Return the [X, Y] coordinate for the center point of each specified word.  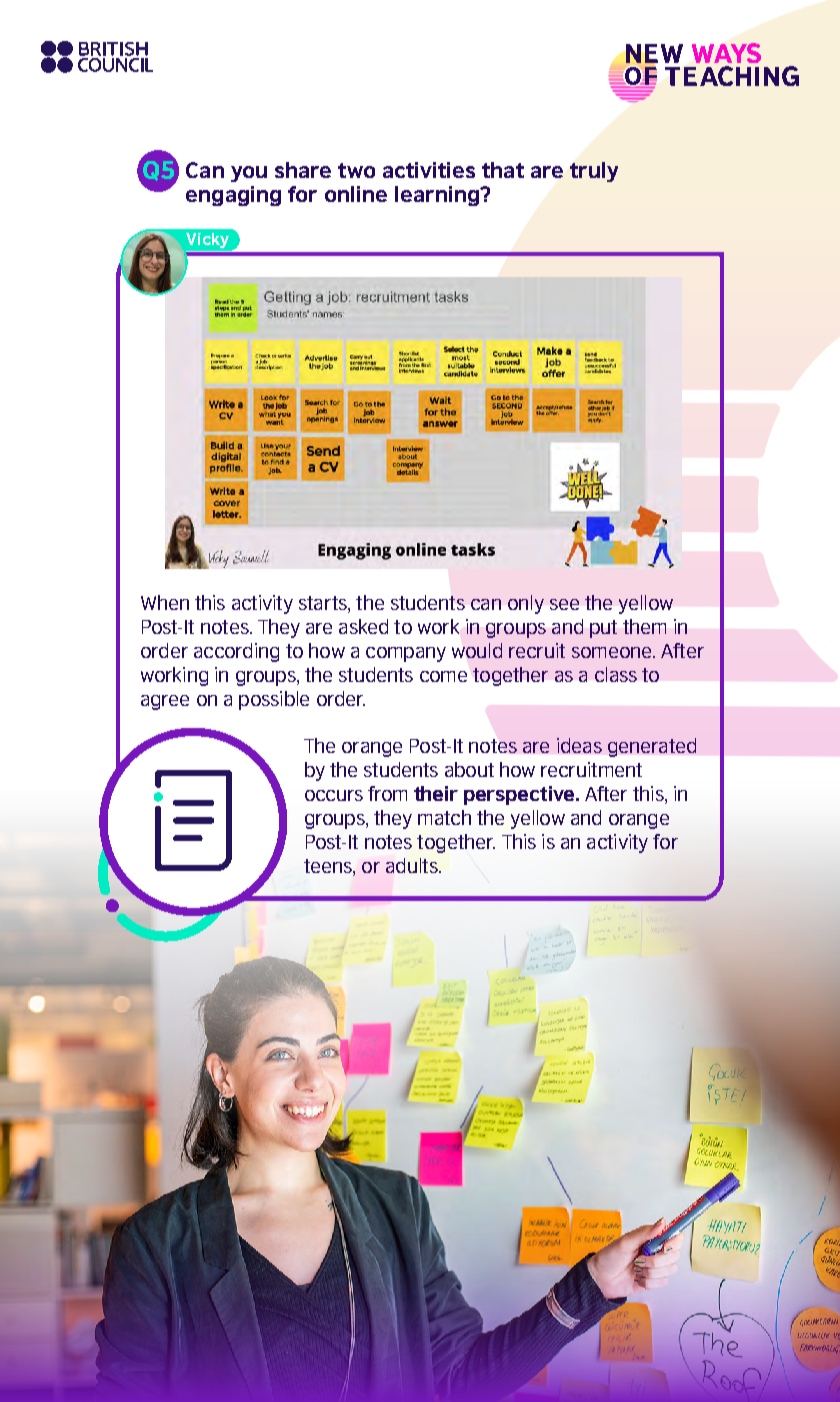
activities [429, 170]
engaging [233, 196]
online [356, 194]
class [616, 674]
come [443, 676]
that [503, 170]
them [644, 626]
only [526, 604]
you [249, 174]
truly [594, 172]
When [165, 602]
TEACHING [732, 76]
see [564, 604]
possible [274, 700]
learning [438, 196]
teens [329, 866]
